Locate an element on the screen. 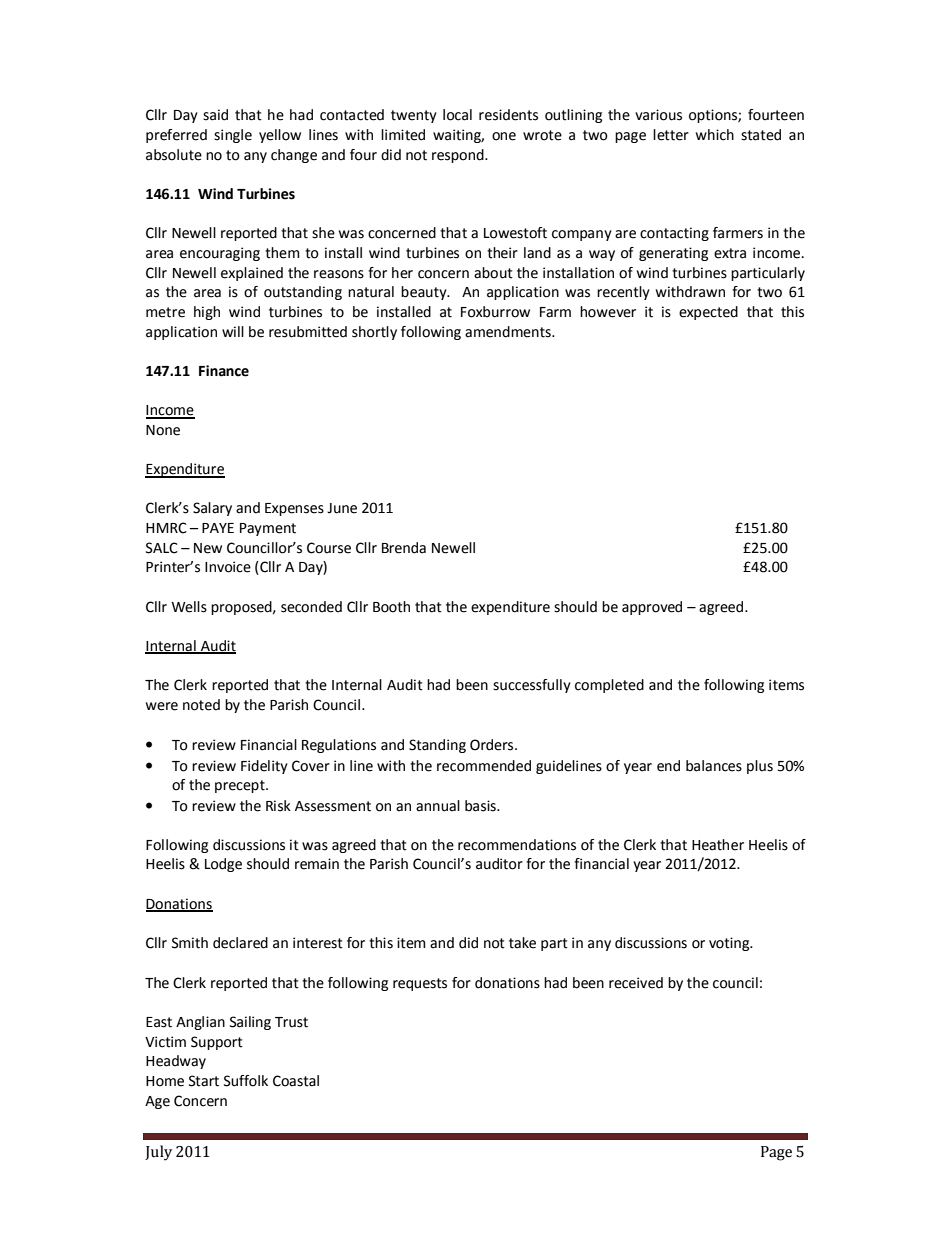 The height and width of the screenshot is (1233, 952). approved is located at coordinates (652, 608).
